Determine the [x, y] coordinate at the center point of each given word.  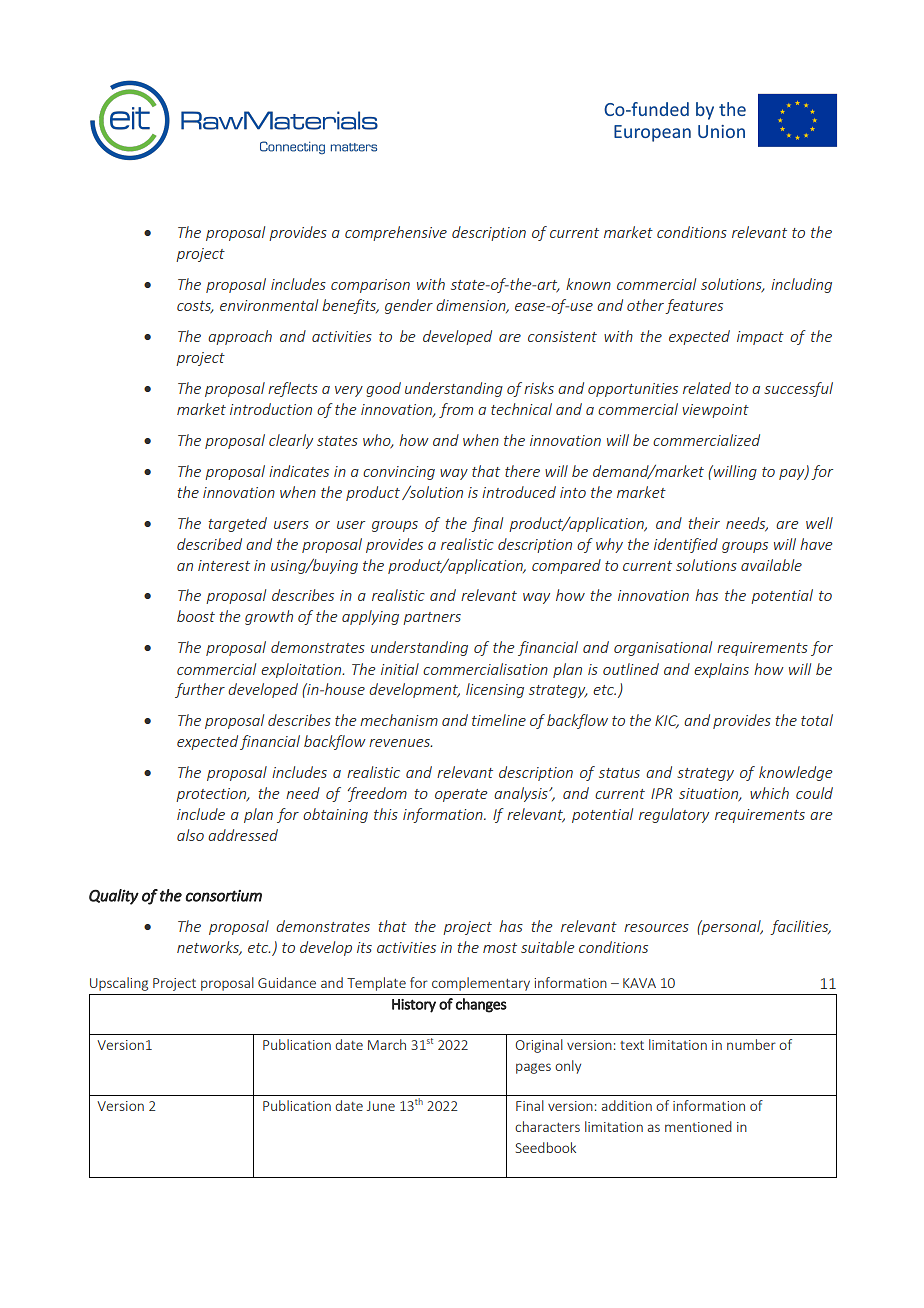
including [801, 285]
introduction [271, 409]
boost [196, 616]
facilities [800, 927]
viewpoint [715, 411]
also [190, 835]
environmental [269, 305]
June [381, 1106]
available [771, 565]
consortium [223, 896]
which [769, 793]
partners [432, 618]
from [456, 410]
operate [461, 795]
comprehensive [396, 233]
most [500, 948]
